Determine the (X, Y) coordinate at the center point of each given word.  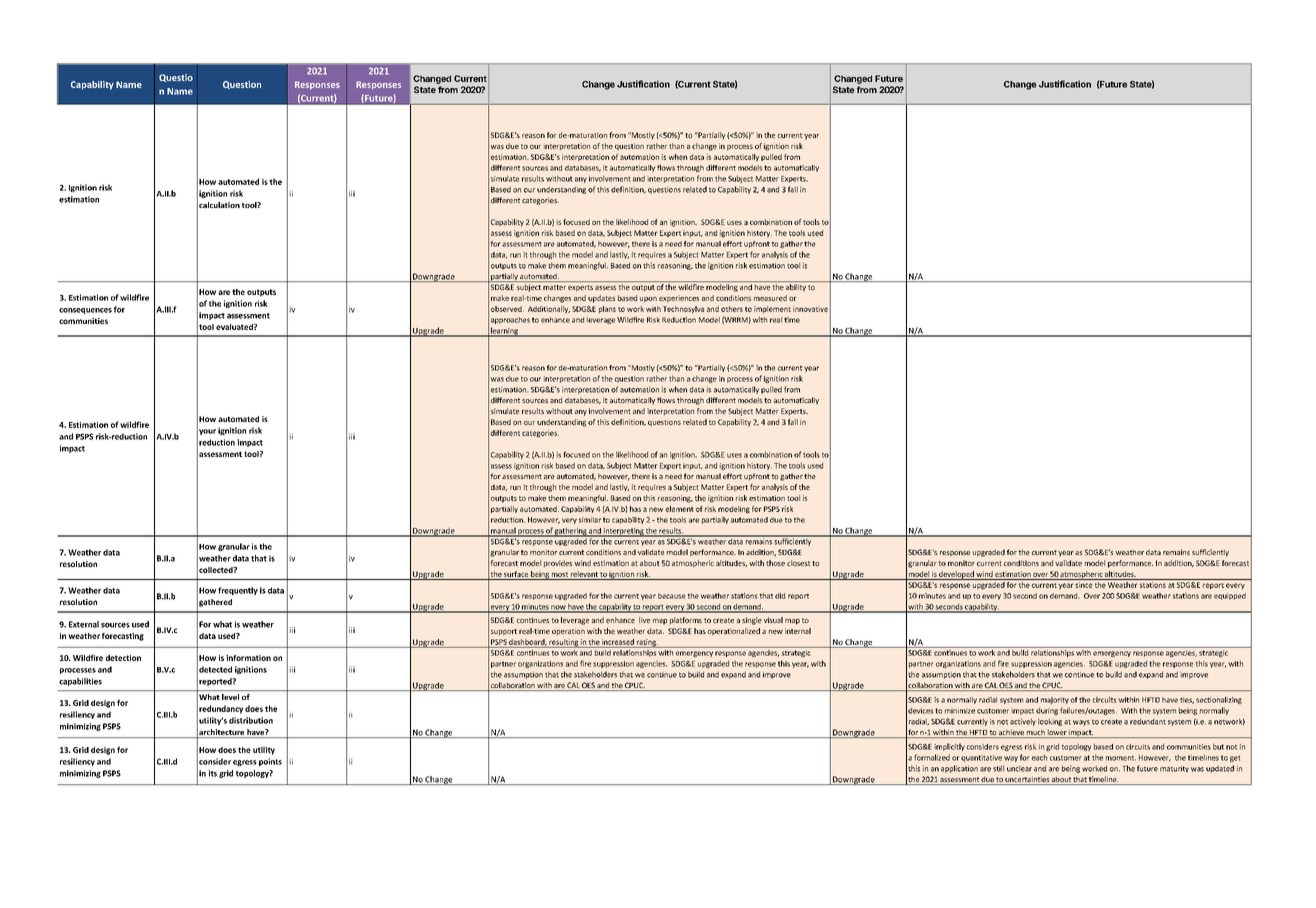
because (671, 596)
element (680, 509)
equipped (1230, 596)
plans (607, 310)
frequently (238, 591)
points (270, 762)
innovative (810, 309)
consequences (85, 311)
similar (590, 520)
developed (956, 575)
